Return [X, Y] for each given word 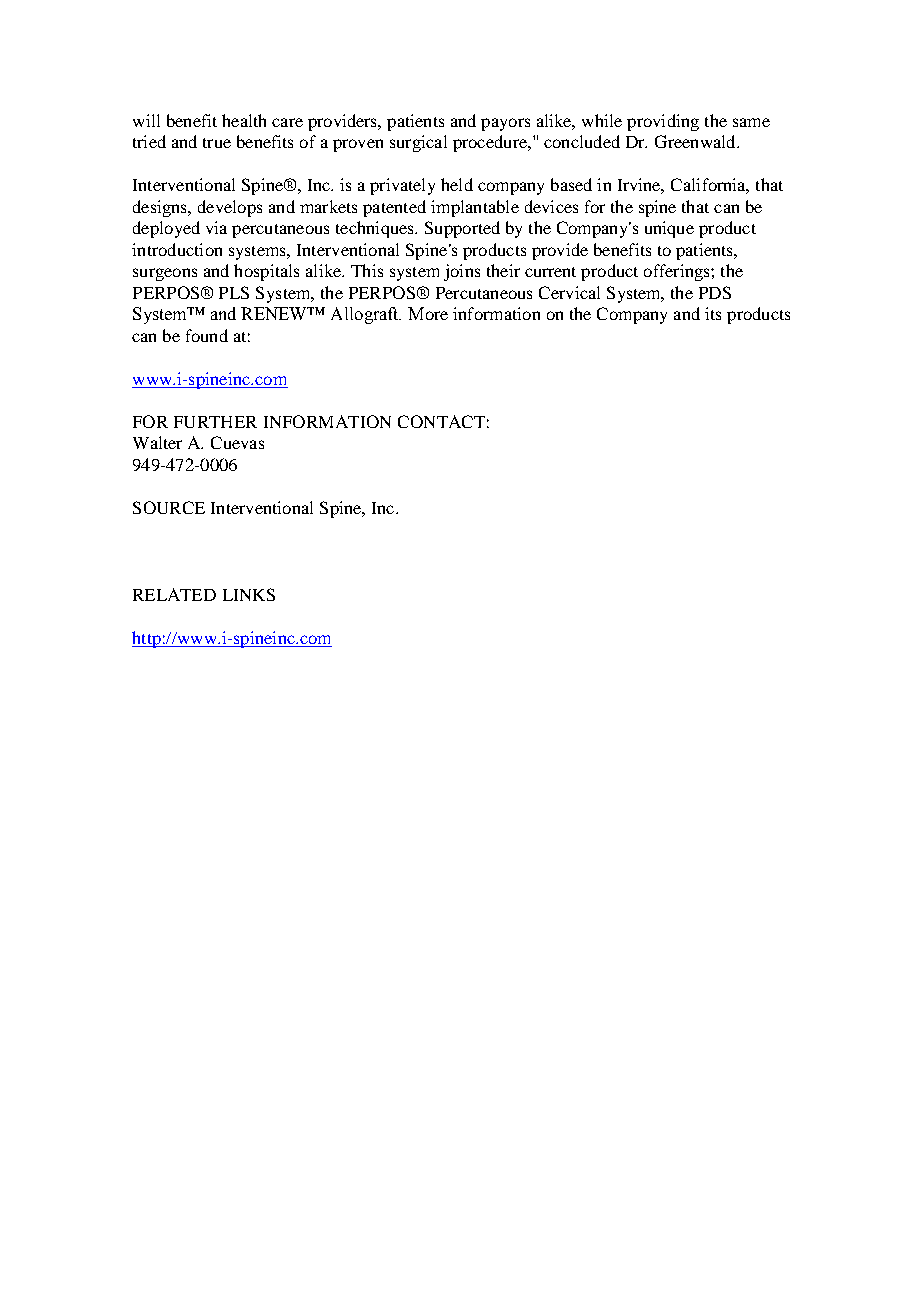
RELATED [174, 594]
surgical [418, 143]
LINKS [249, 594]
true [217, 143]
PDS [715, 292]
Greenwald [696, 141]
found [207, 335]
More [428, 313]
